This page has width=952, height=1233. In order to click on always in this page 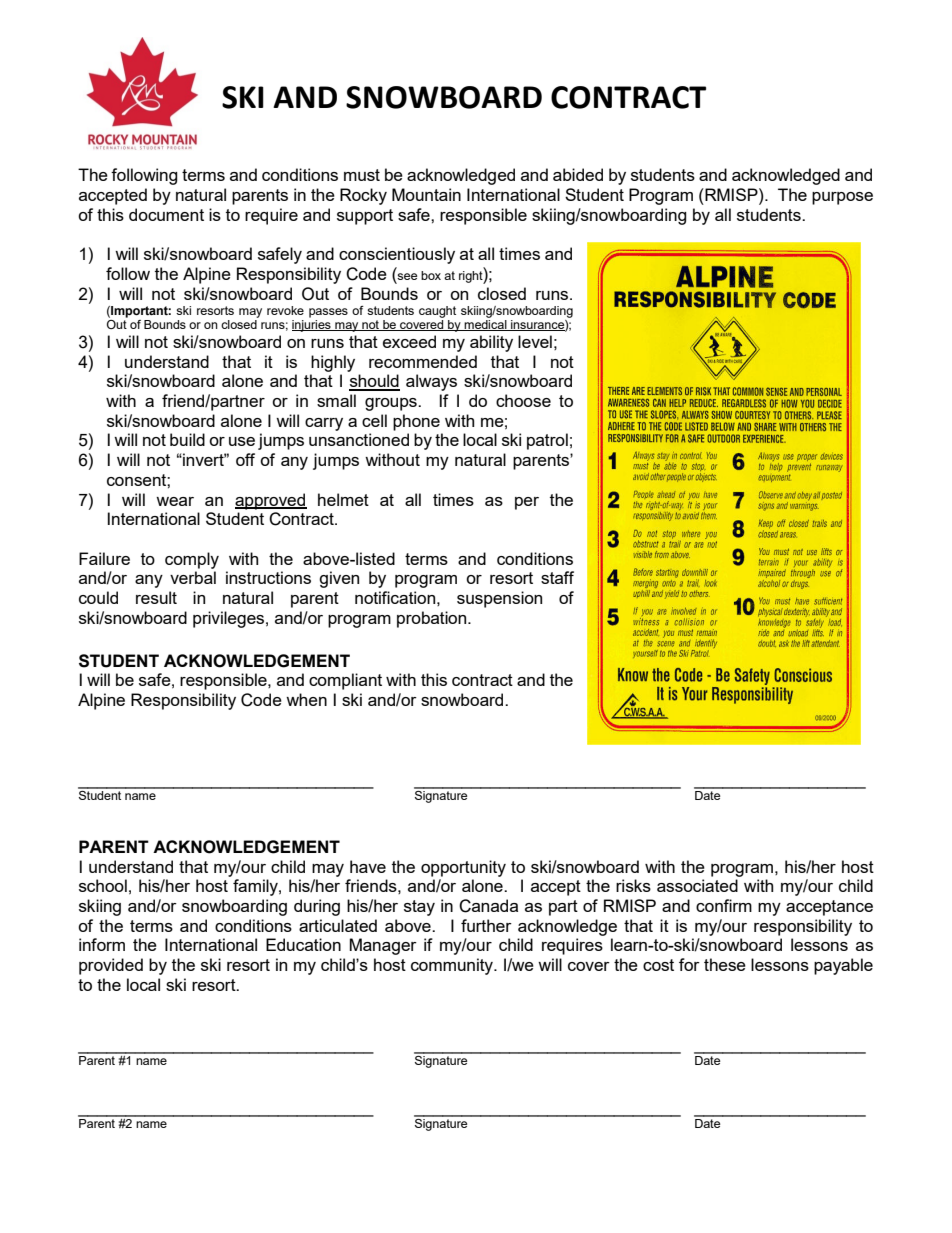, I will do `click(431, 382)`.
